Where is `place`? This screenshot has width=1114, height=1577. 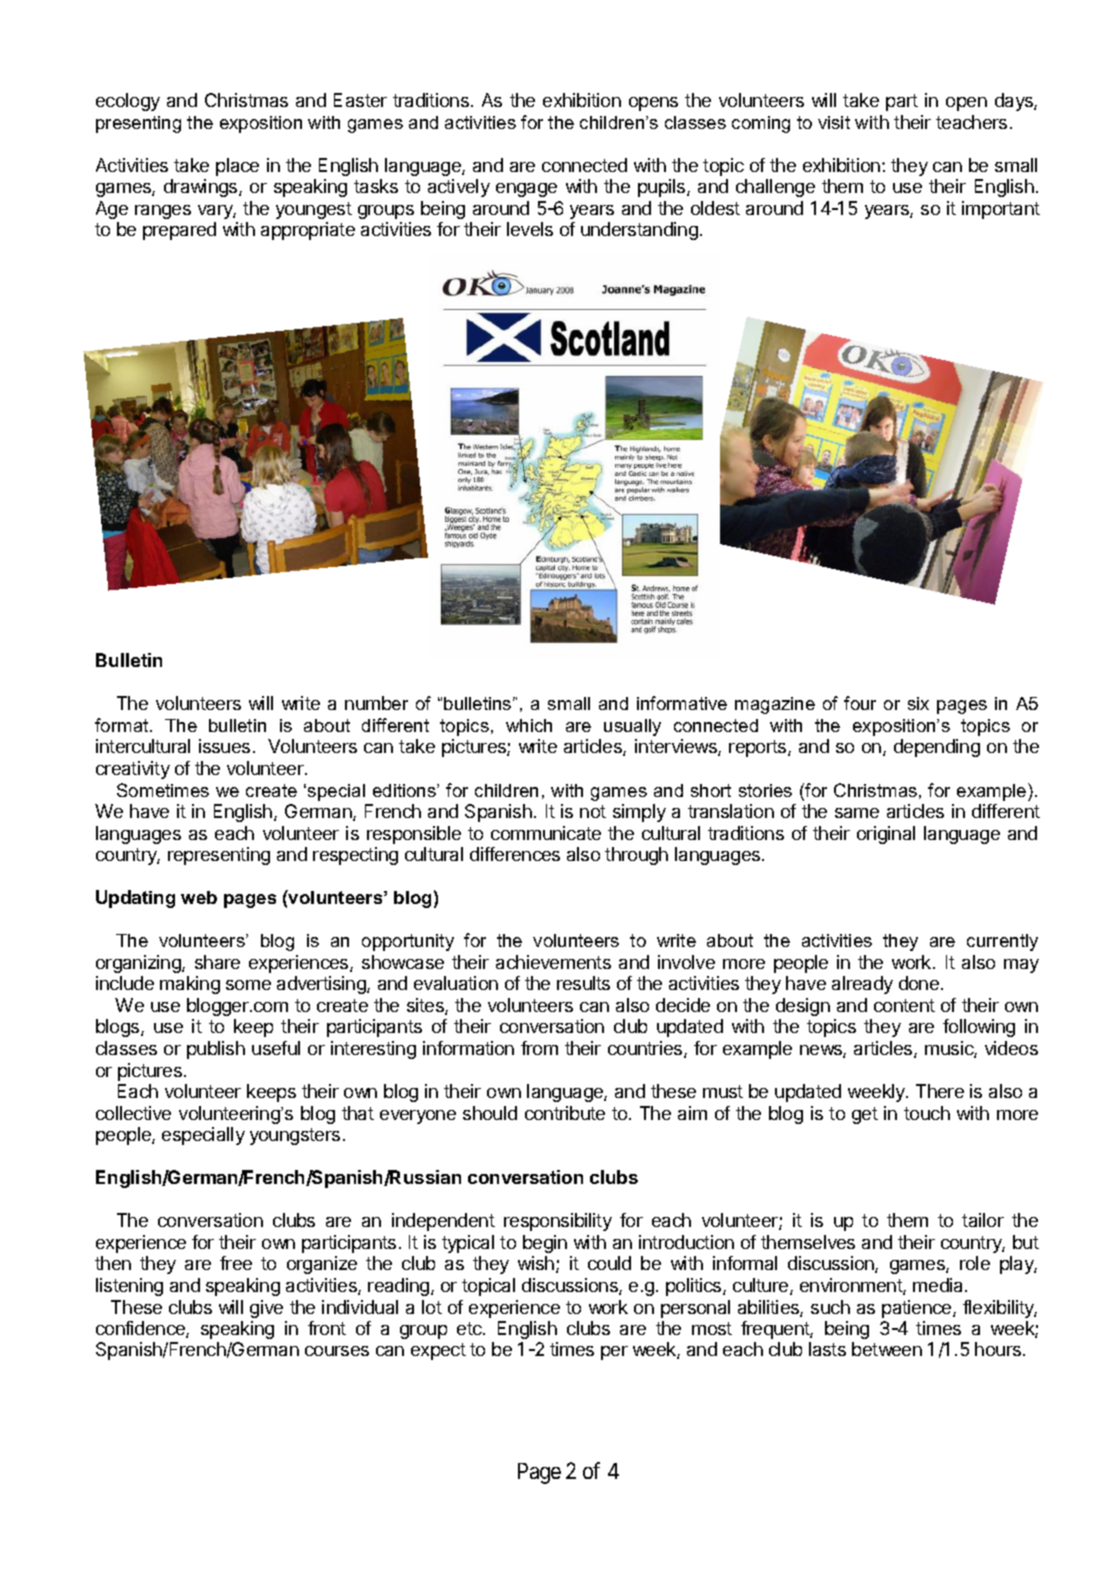 place is located at coordinates (237, 167).
